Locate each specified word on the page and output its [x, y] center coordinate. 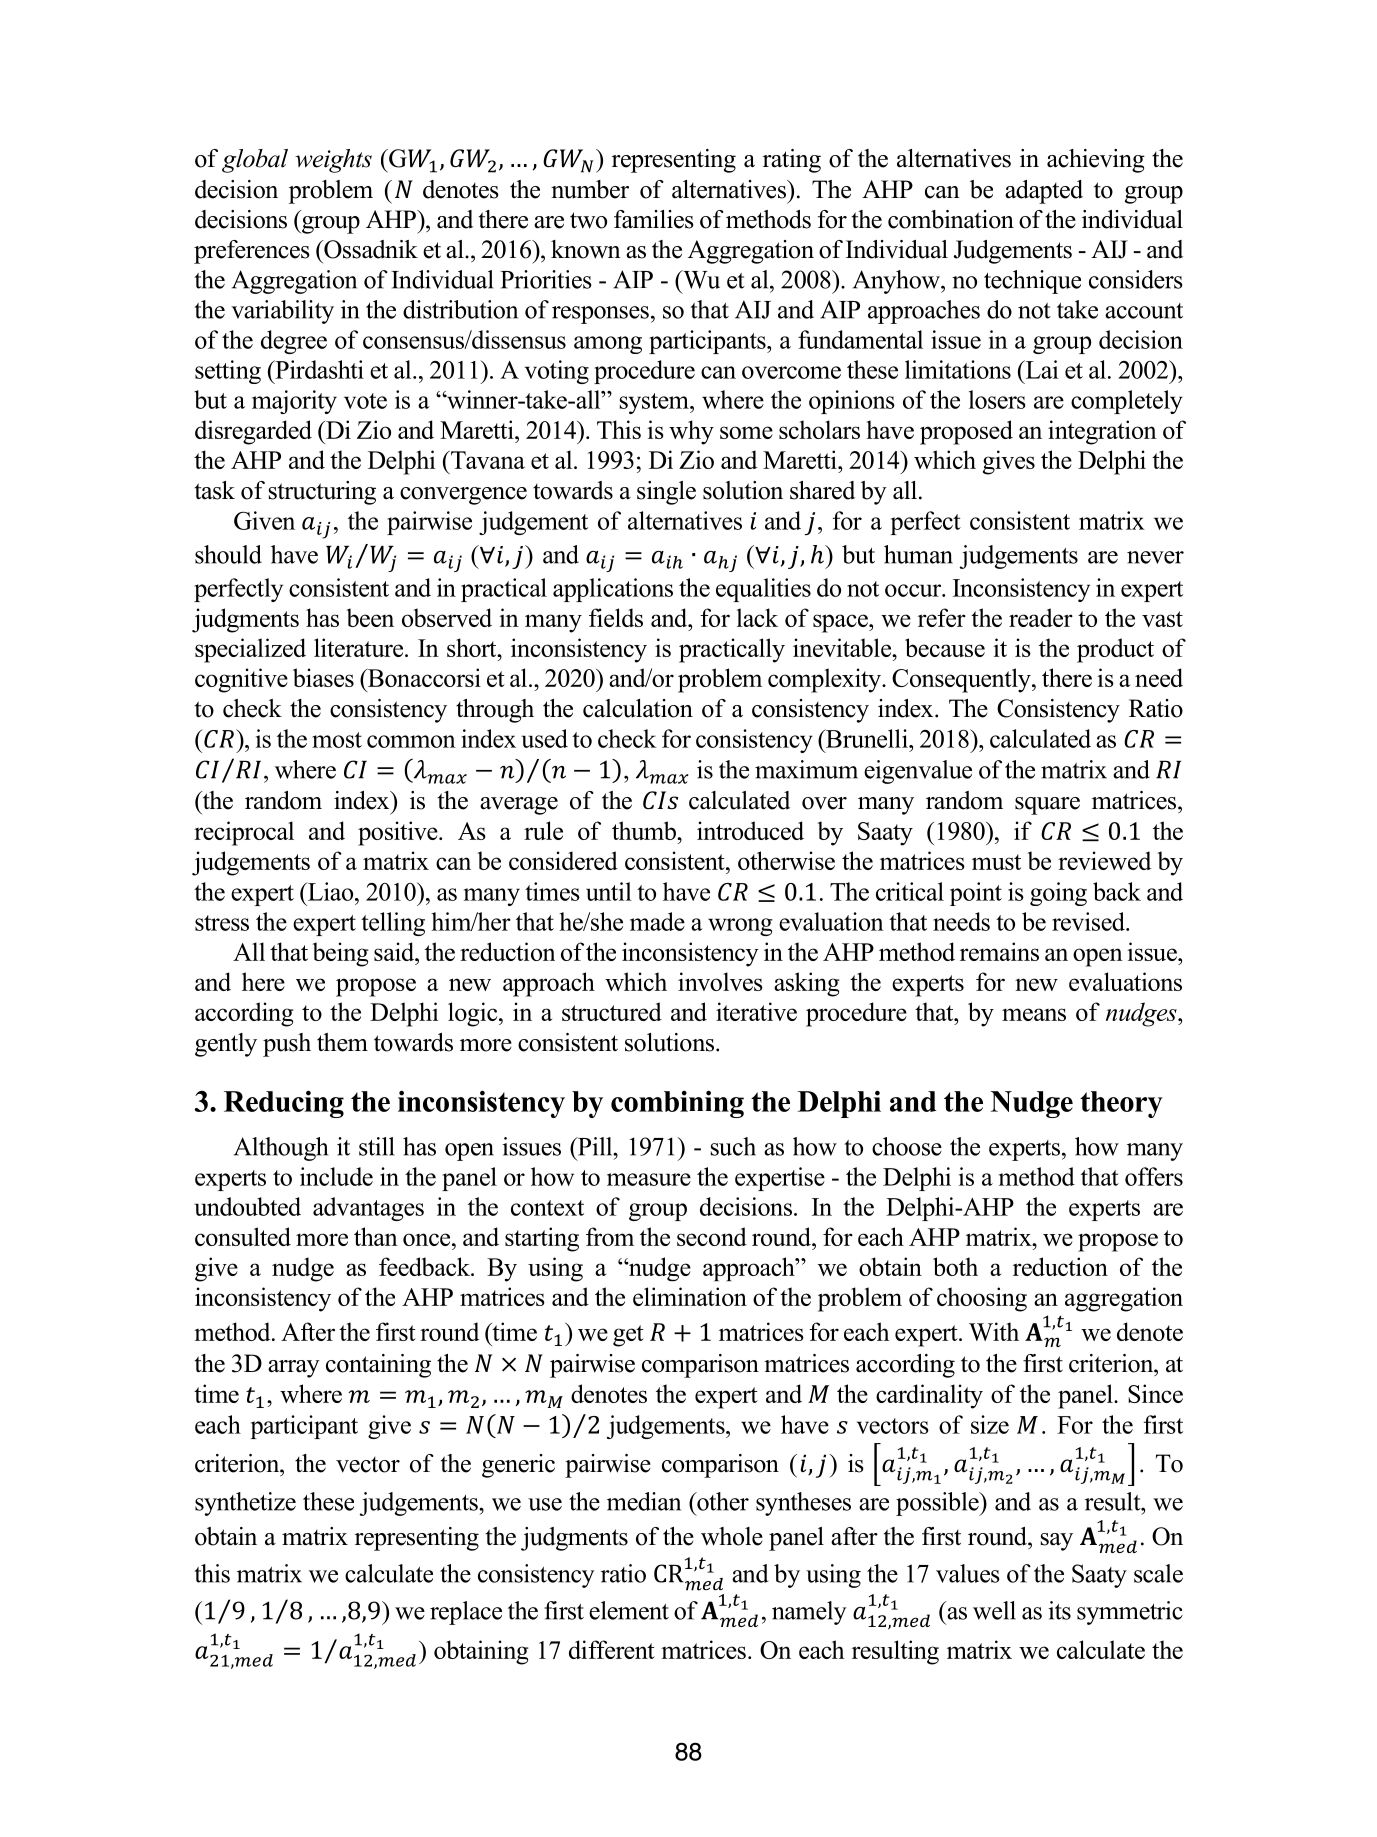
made [657, 921]
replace [466, 1613]
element [629, 1610]
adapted [1044, 192]
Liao [331, 891]
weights [333, 161]
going [1058, 894]
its [1059, 1610]
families [654, 219]
